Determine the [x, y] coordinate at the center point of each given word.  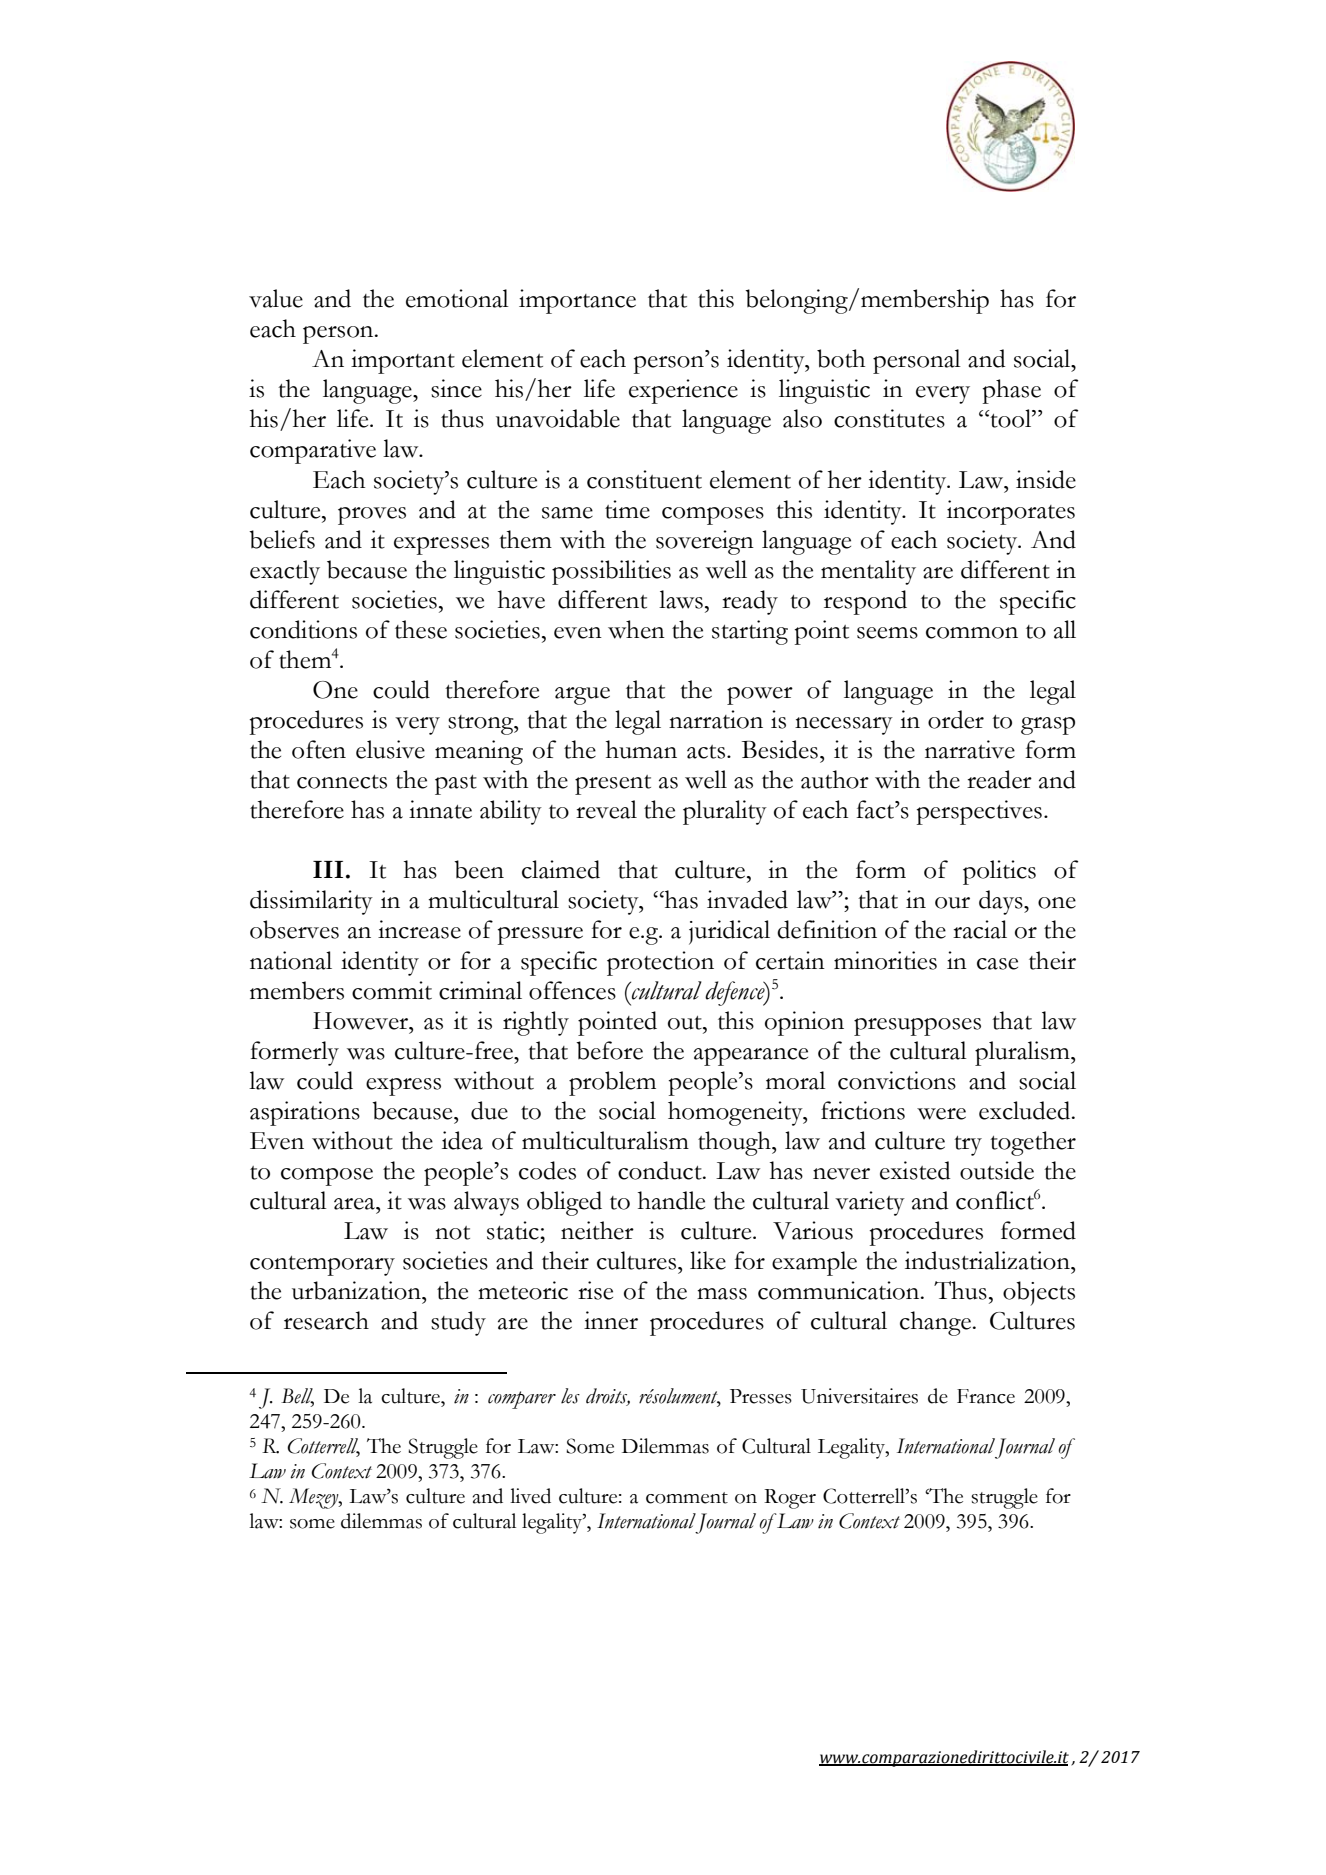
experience [683, 391]
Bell [297, 1397]
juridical [729, 932]
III [328, 869]
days [1002, 902]
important [403, 361]
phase [1012, 391]
